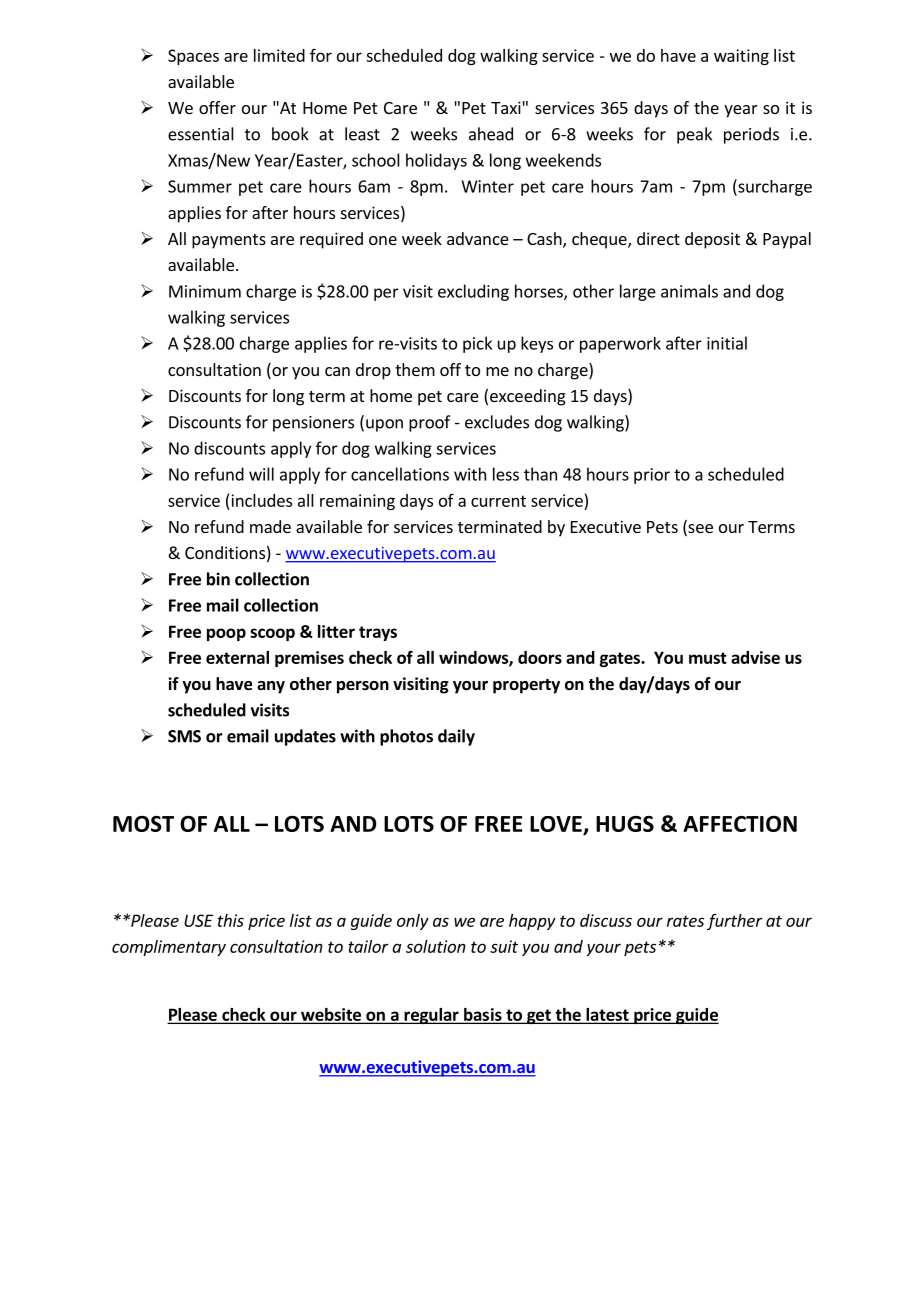  What do you see at coordinates (169, 948) in the image?
I see `complimentary` at bounding box center [169, 948].
